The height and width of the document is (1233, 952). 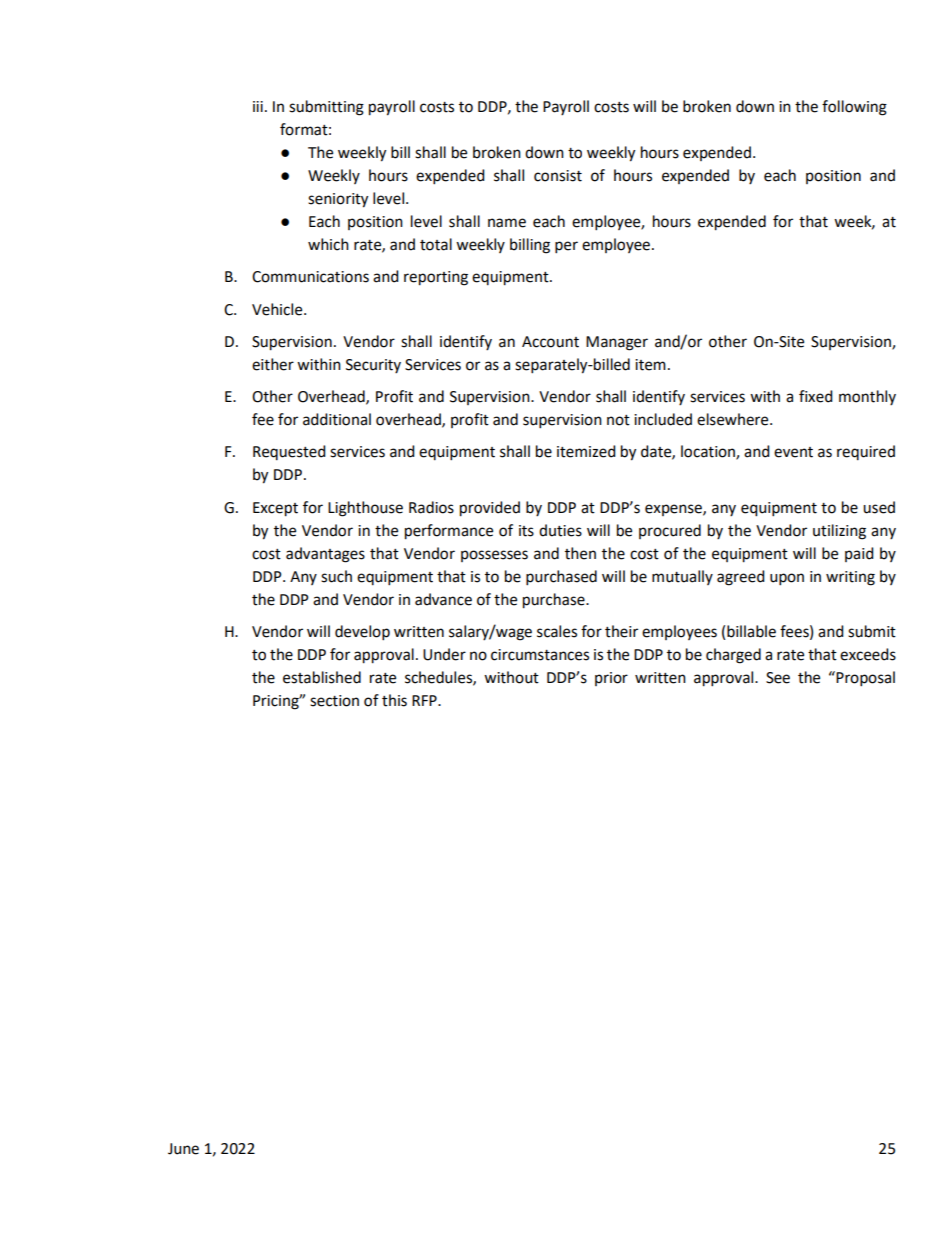 What do you see at coordinates (558, 176) in the document?
I see `consist` at bounding box center [558, 176].
